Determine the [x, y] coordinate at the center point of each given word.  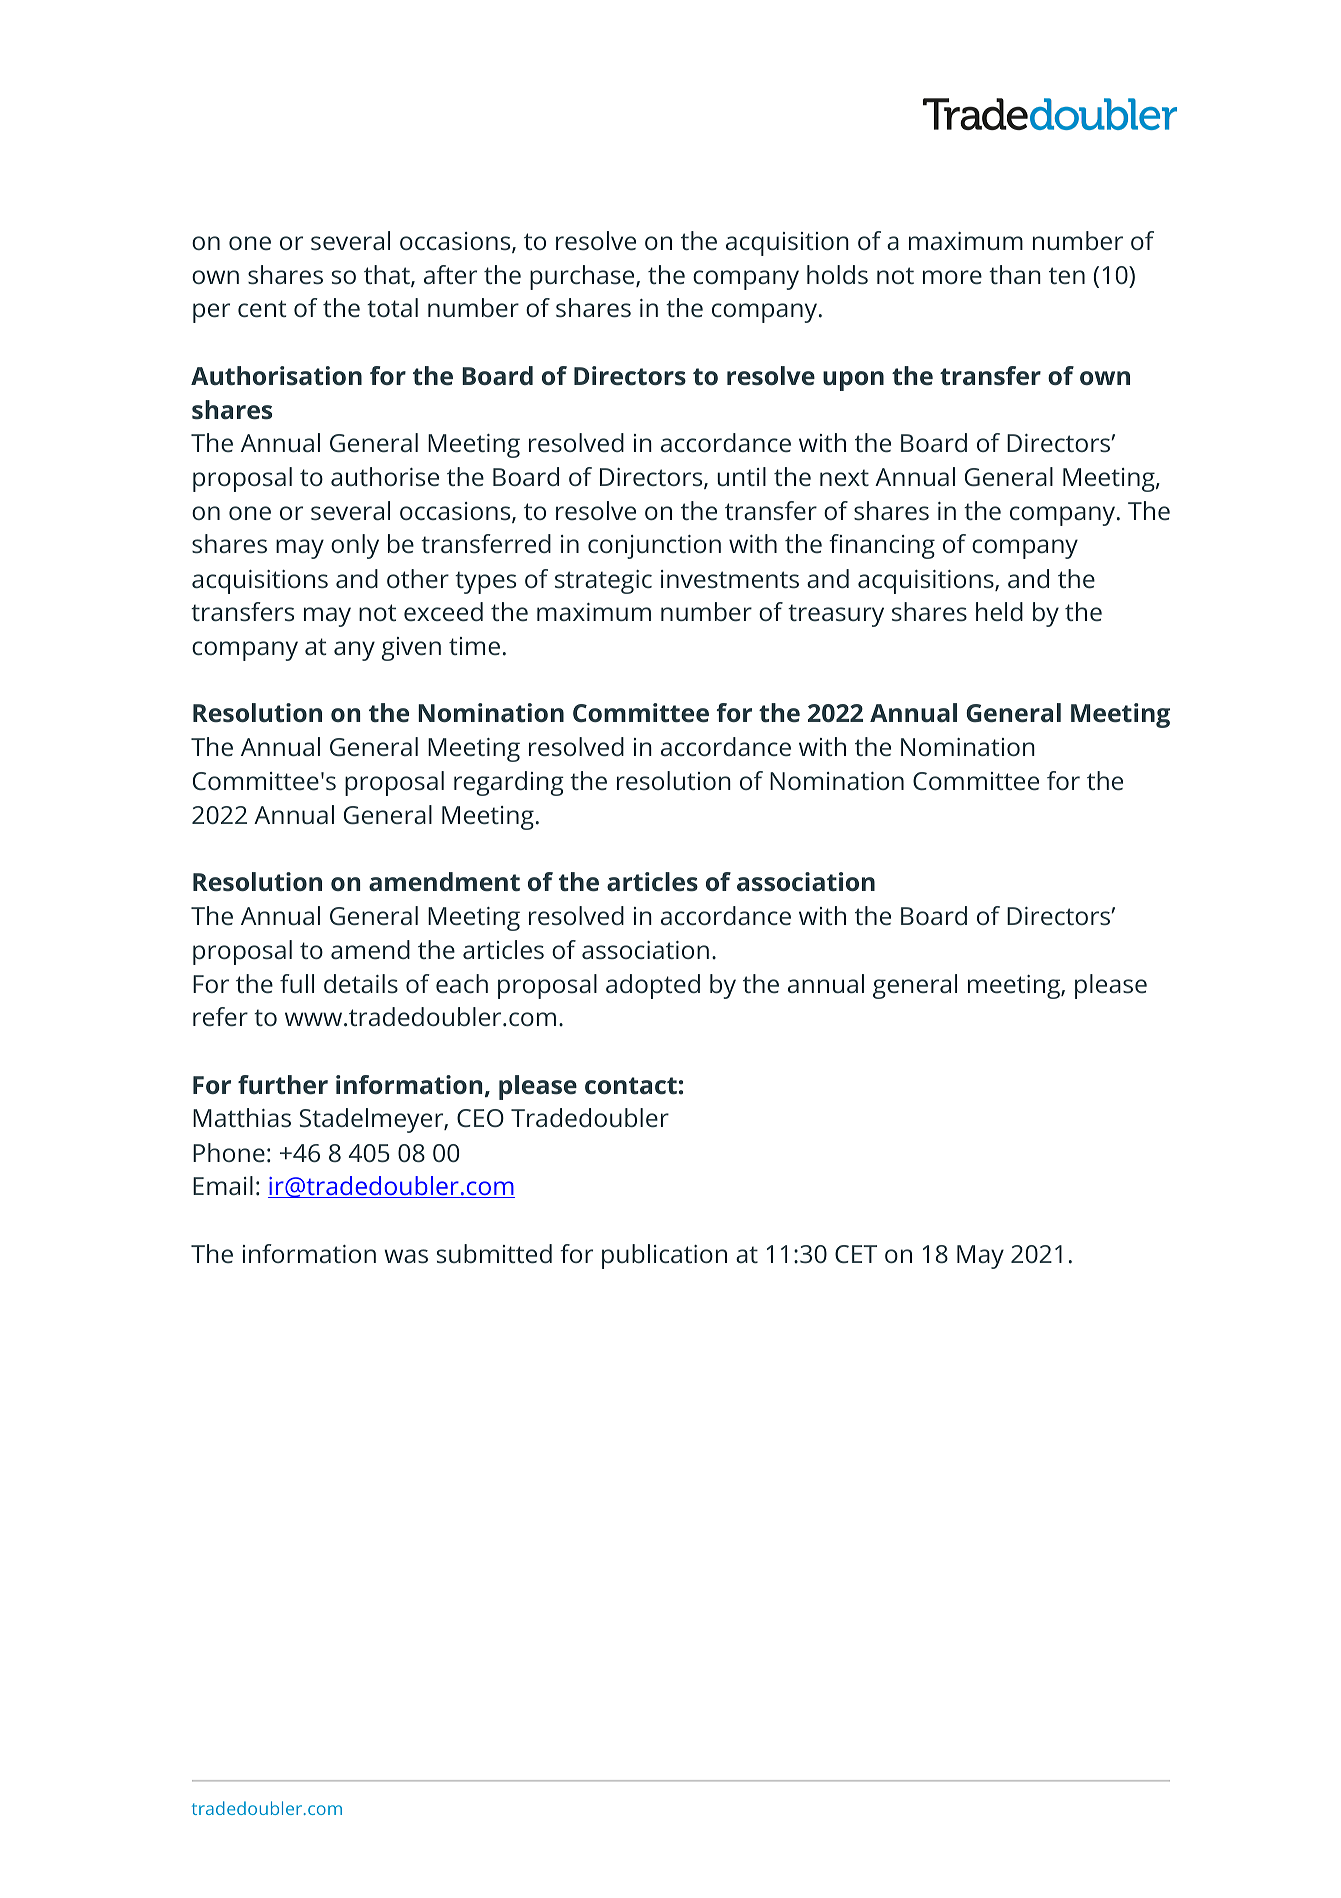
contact [631, 1085]
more [952, 277]
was [406, 1256]
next [844, 477]
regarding [509, 783]
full [297, 983]
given [411, 649]
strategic [603, 582]
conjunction [654, 547]
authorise [385, 476]
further [283, 1084]
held [999, 611]
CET [856, 1254]
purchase [583, 277]
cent [262, 308]
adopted [653, 986]
